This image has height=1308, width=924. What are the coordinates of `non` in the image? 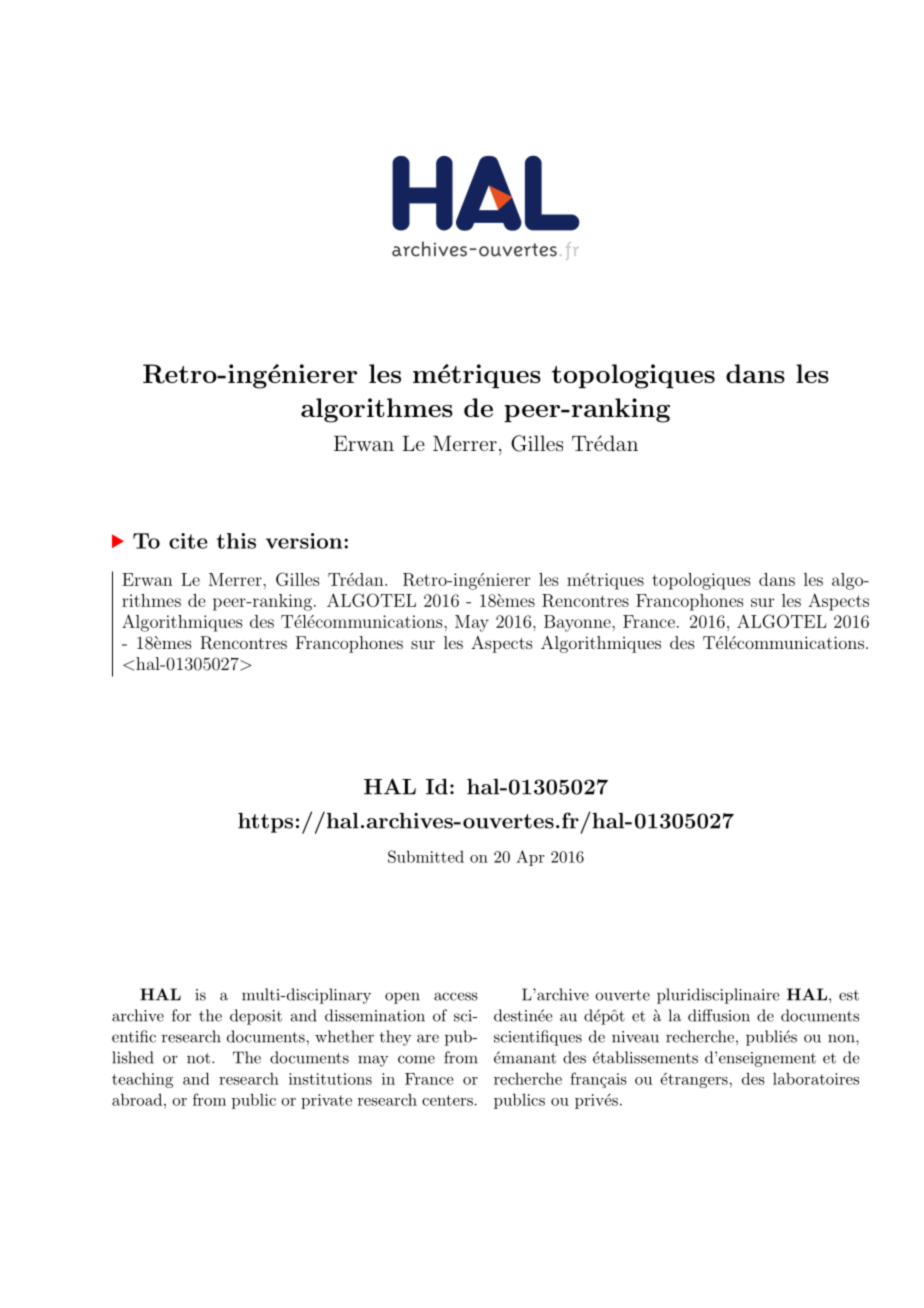 It's located at (842, 1038).
